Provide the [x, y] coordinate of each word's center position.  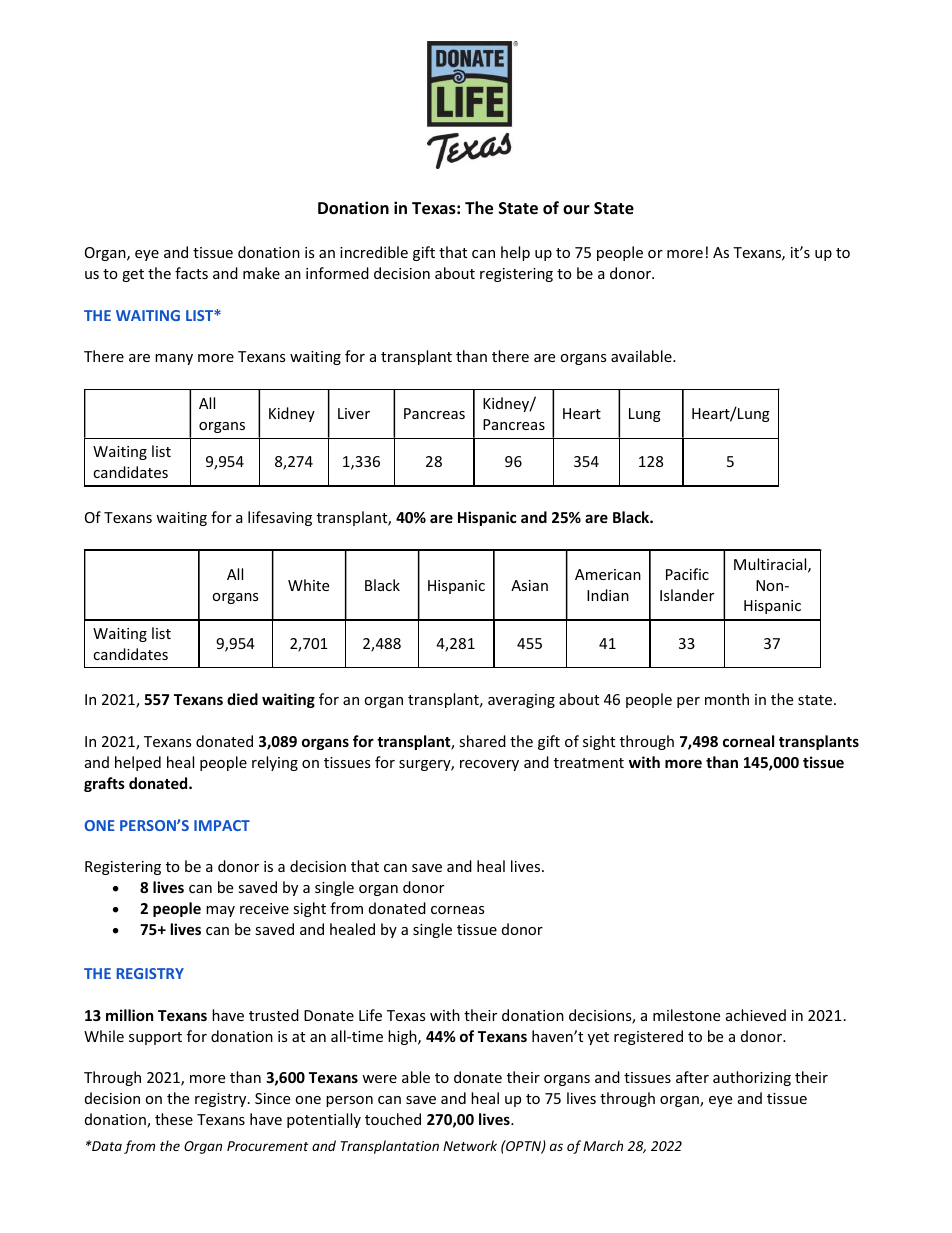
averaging [521, 701]
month [727, 699]
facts [191, 273]
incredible [374, 252]
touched [393, 1119]
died [242, 699]
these [174, 1119]
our [576, 209]
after [692, 1077]
